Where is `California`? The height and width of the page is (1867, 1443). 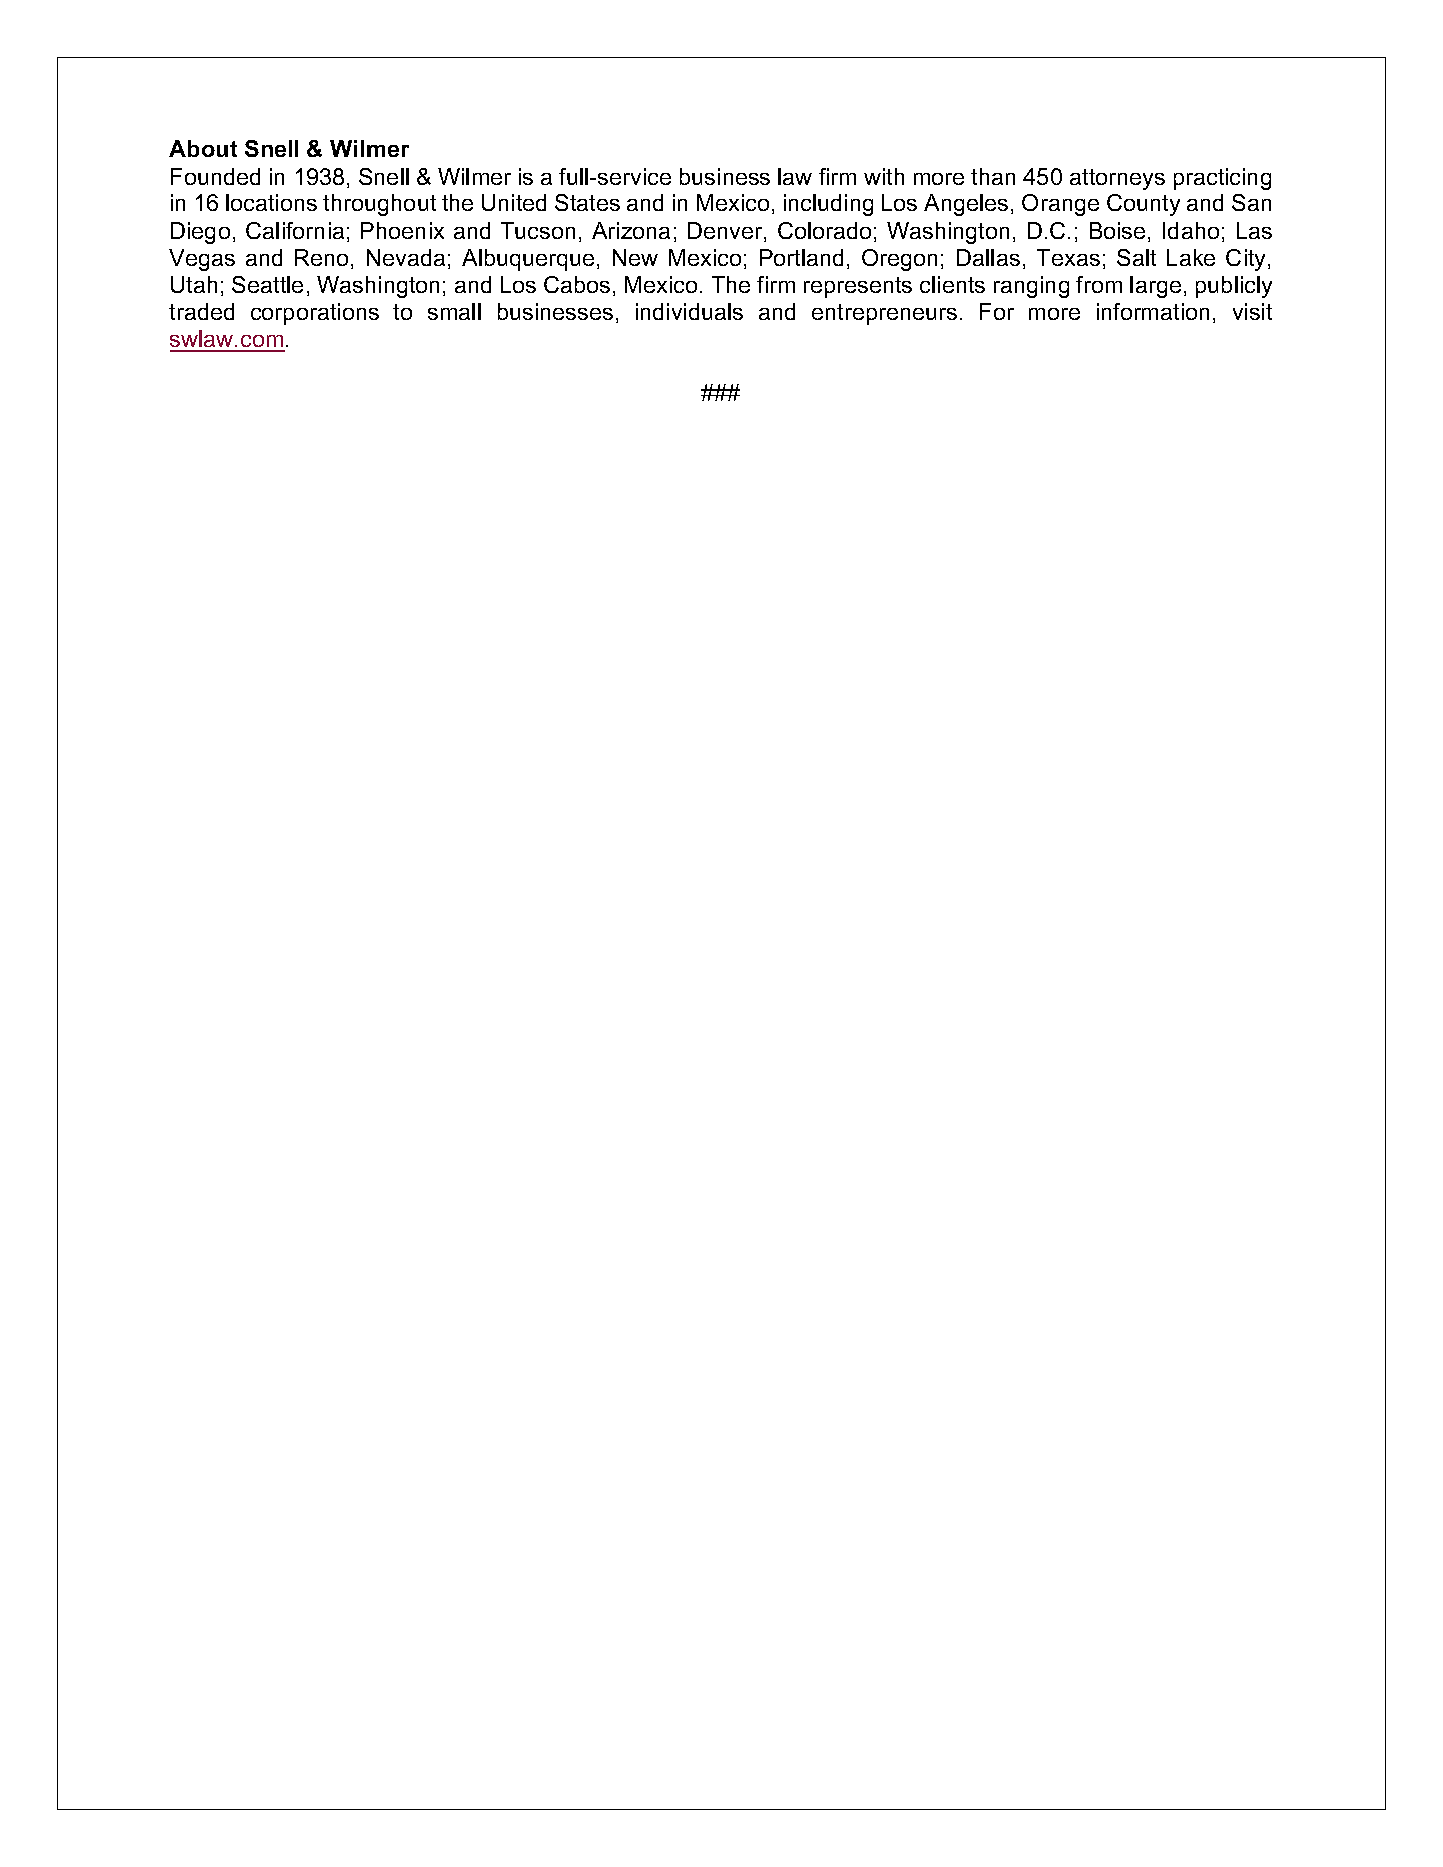 California is located at coordinates (295, 230).
